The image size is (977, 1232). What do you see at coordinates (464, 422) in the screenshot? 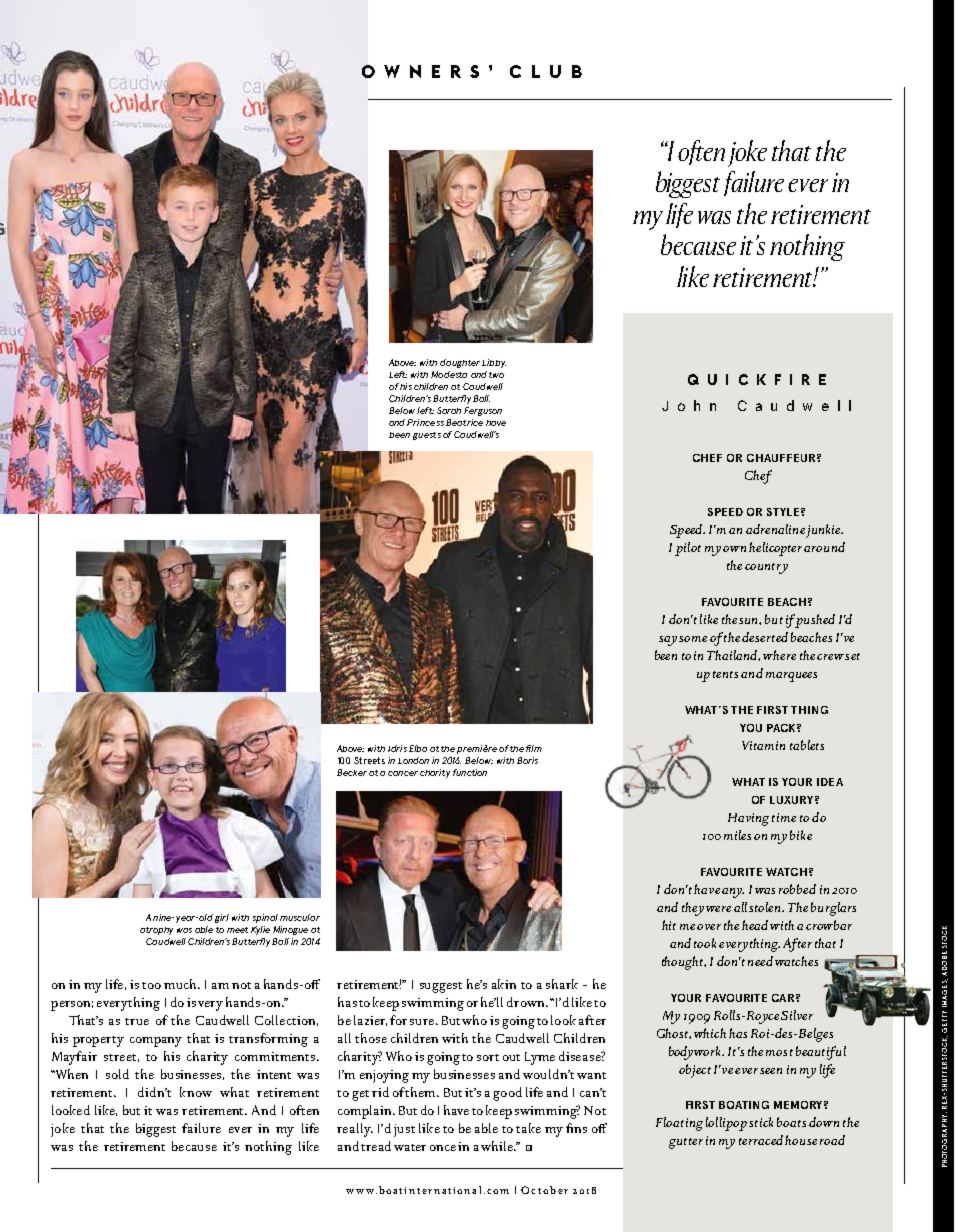
I see `Beatrice` at bounding box center [464, 422].
